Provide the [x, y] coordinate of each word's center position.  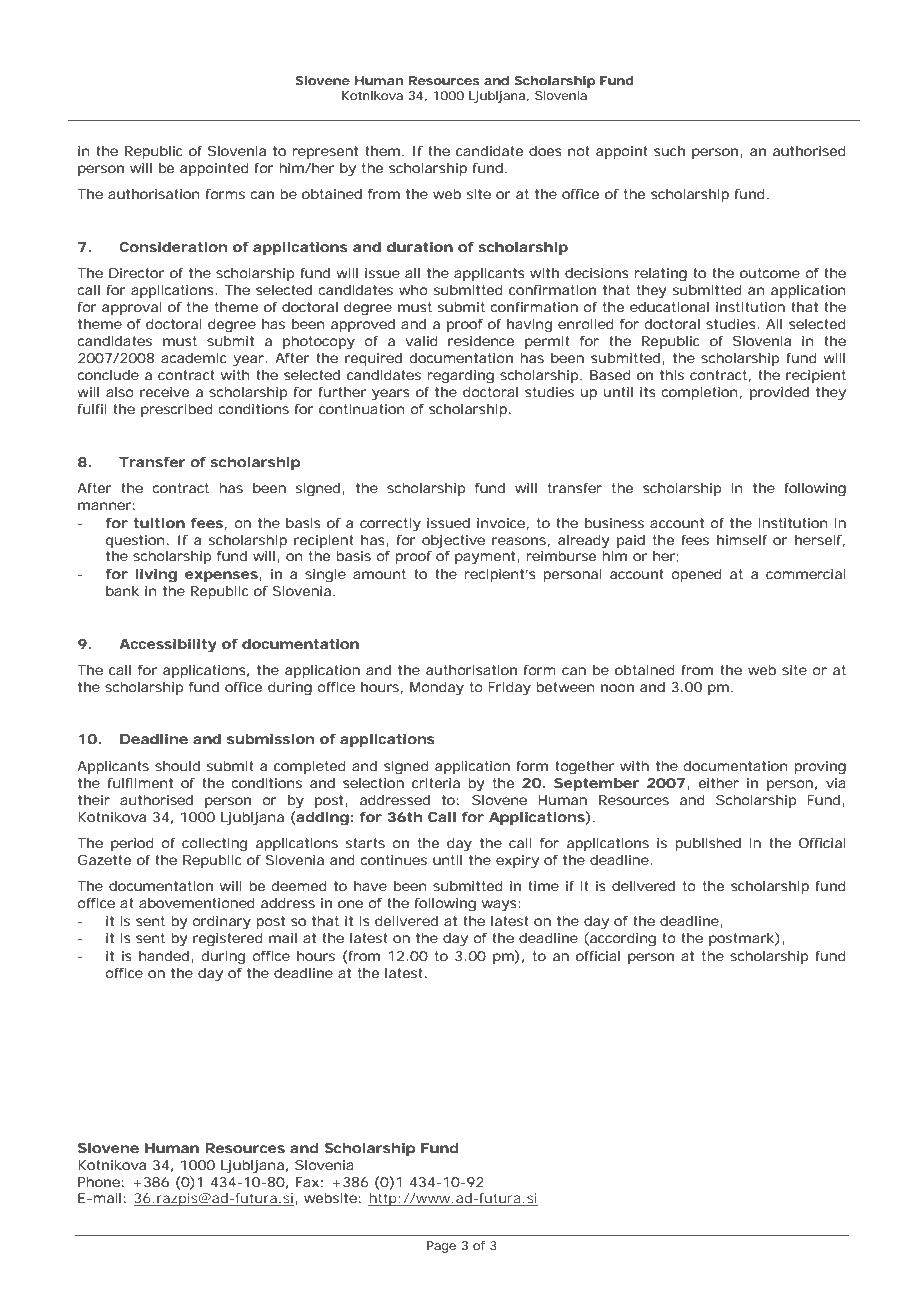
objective [453, 542]
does [545, 151]
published [708, 844]
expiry [517, 862]
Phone [99, 1182]
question [135, 541]
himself [742, 540]
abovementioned [197, 903]
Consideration [173, 247]
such [669, 151]
